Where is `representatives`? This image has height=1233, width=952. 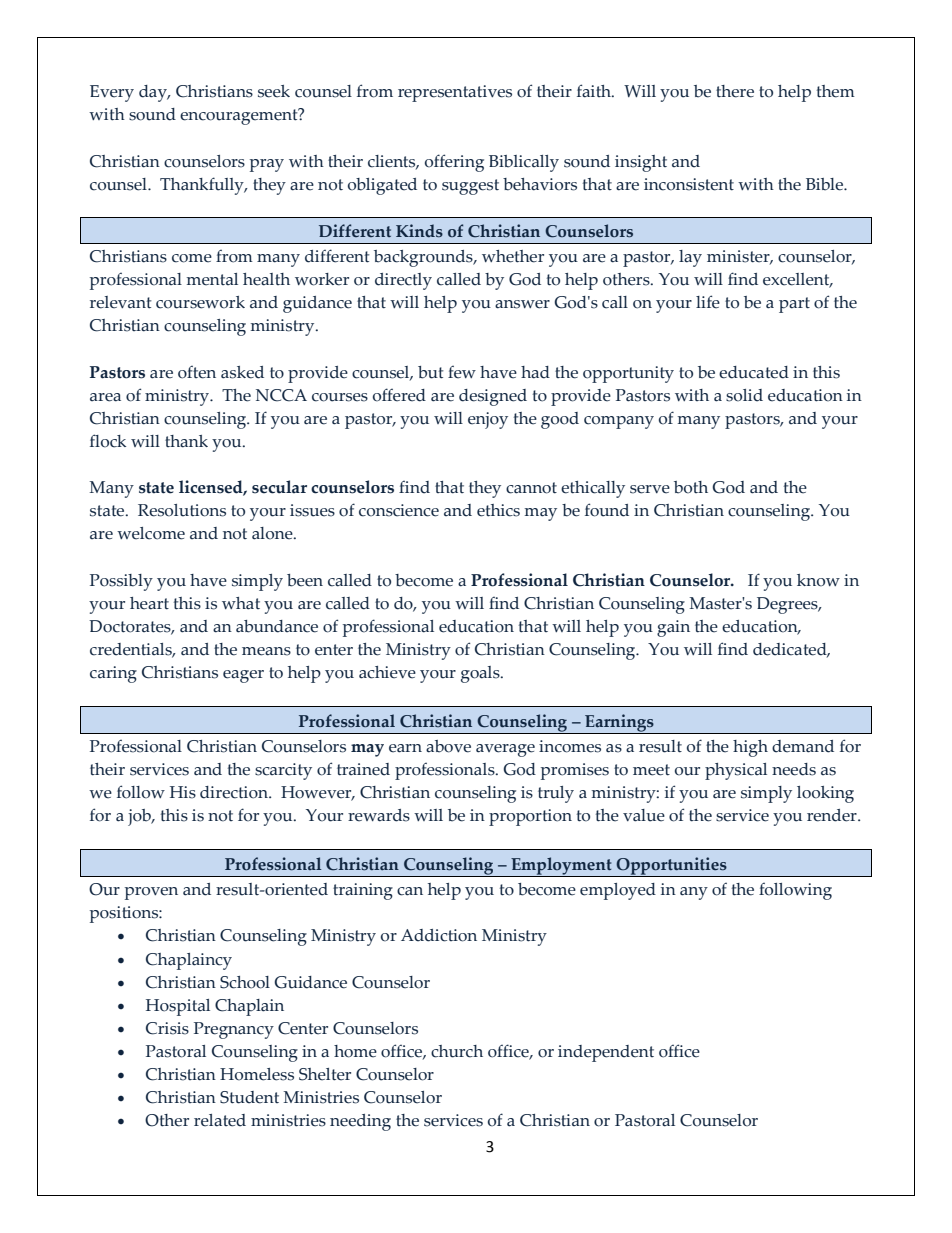 representatives is located at coordinates (455, 93).
